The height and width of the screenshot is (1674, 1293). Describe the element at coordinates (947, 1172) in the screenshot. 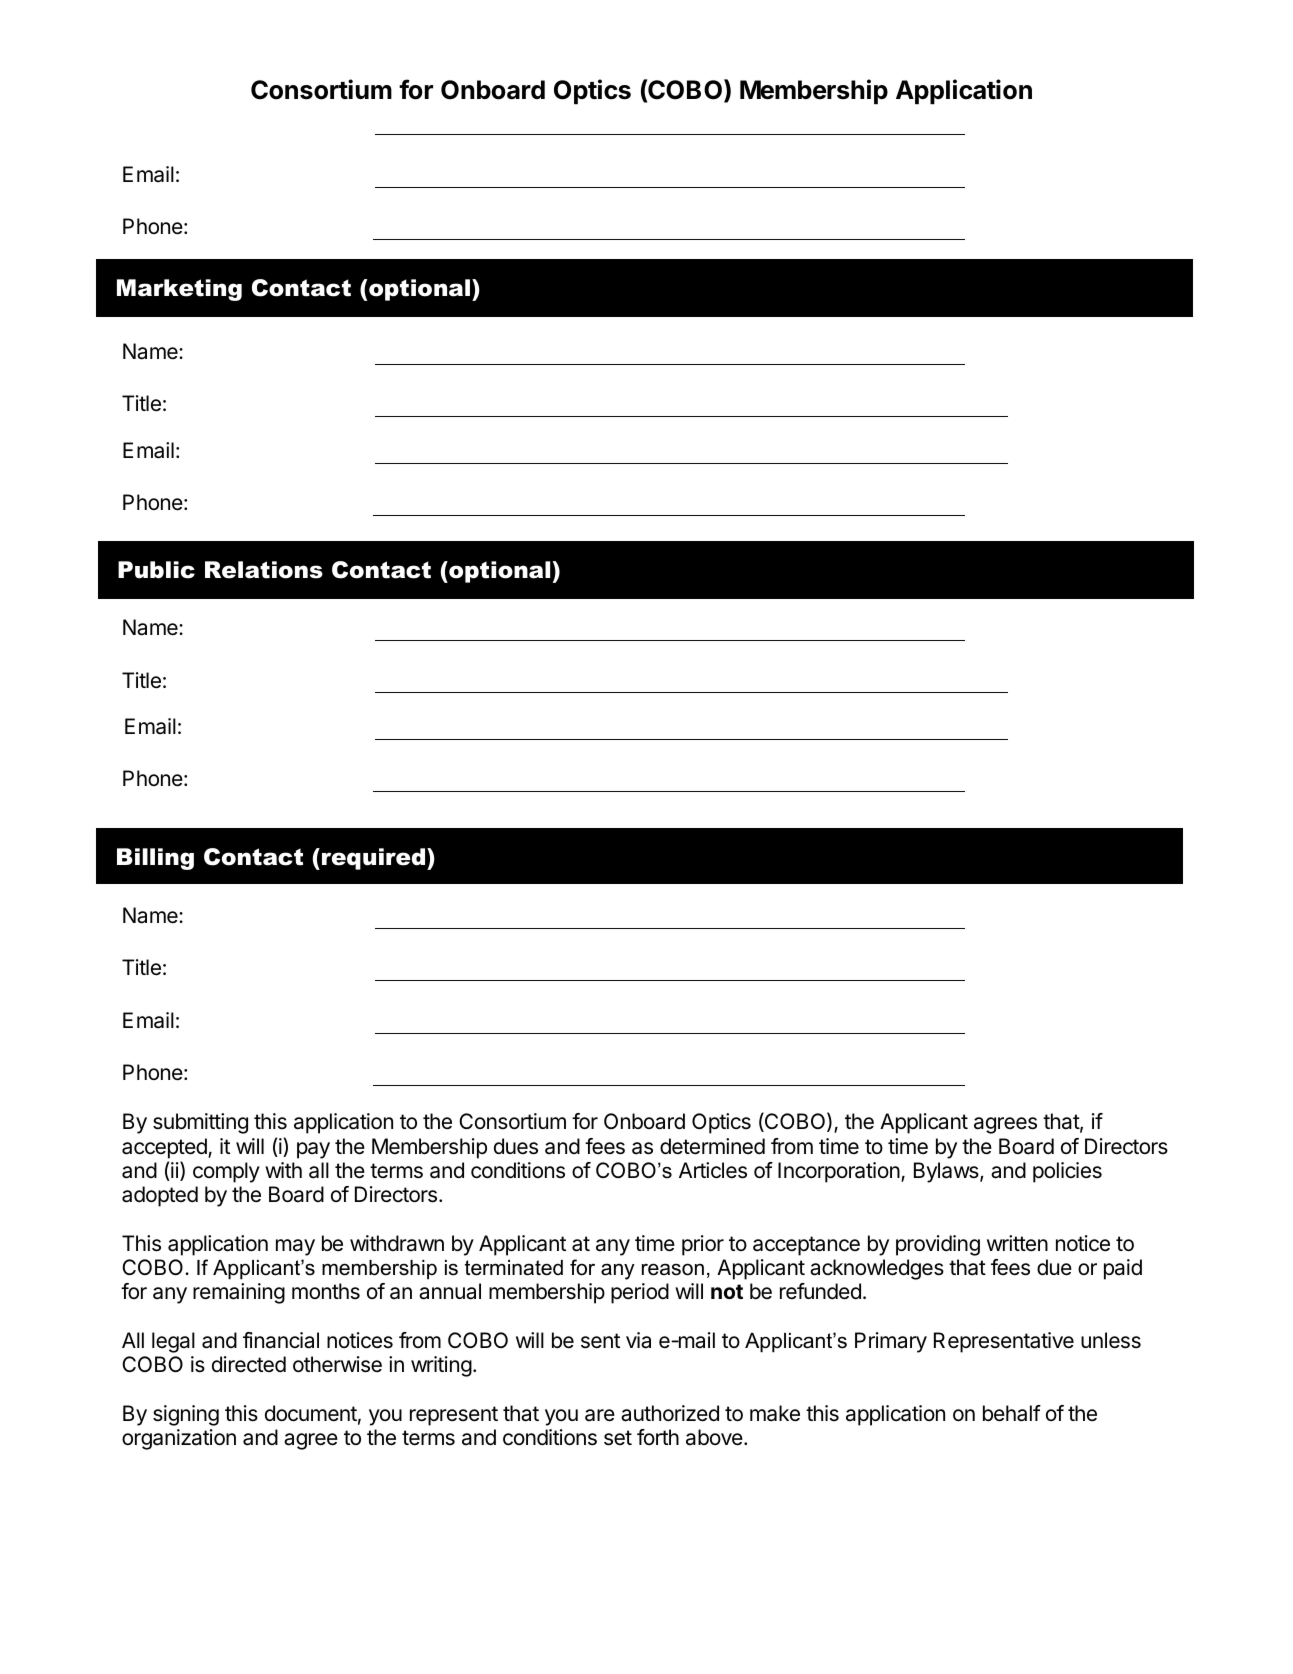

I see `Bylaws` at that location.
